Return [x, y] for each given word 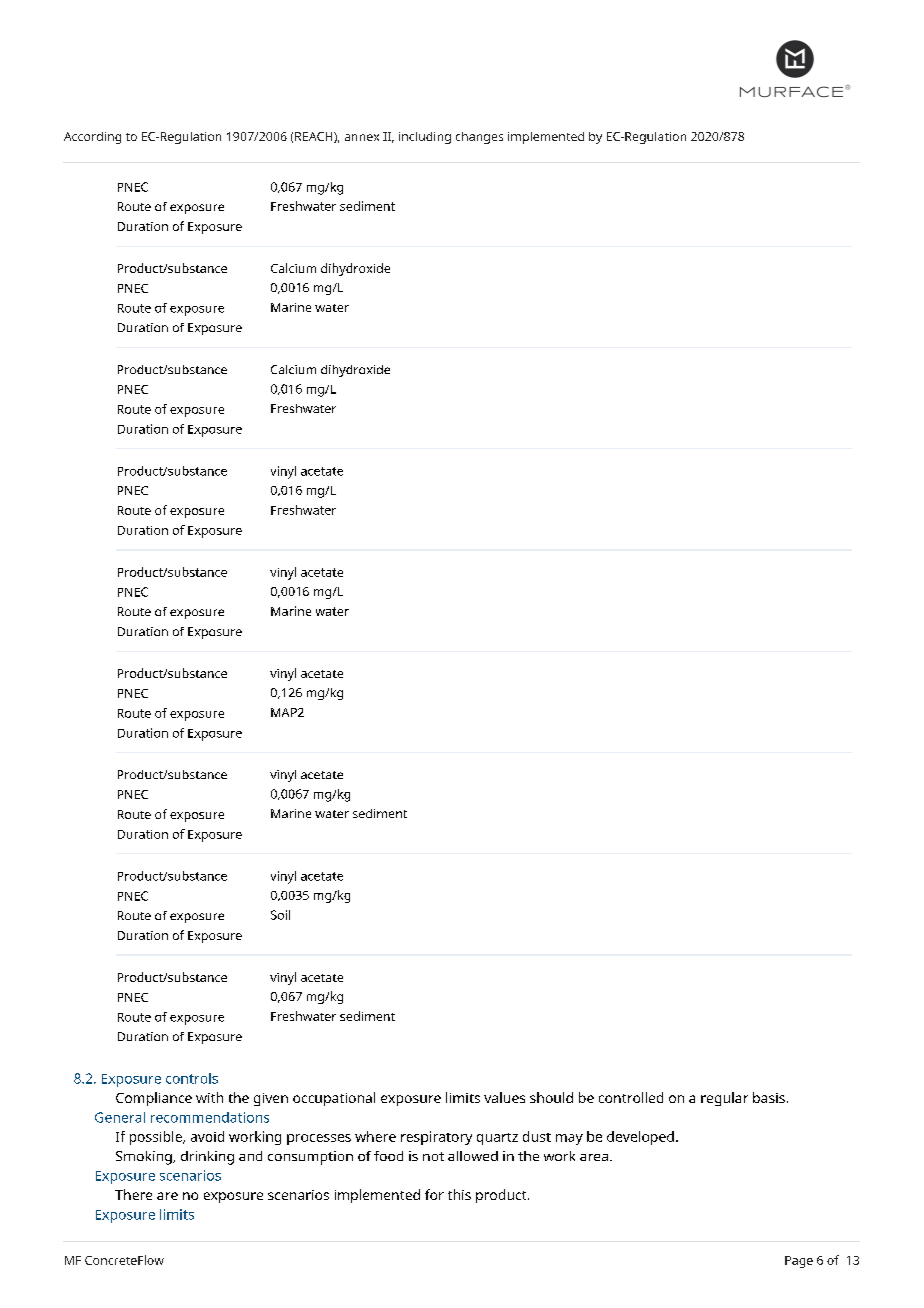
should [551, 1097]
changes [479, 138]
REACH [315, 137]
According [92, 138]
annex [362, 137]
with [209, 1097]
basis [769, 1097]
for [434, 1194]
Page [799, 1262]
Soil [280, 915]
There [133, 1194]
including [425, 138]
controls [192, 1078]
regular [724, 1099]
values [504, 1097]
